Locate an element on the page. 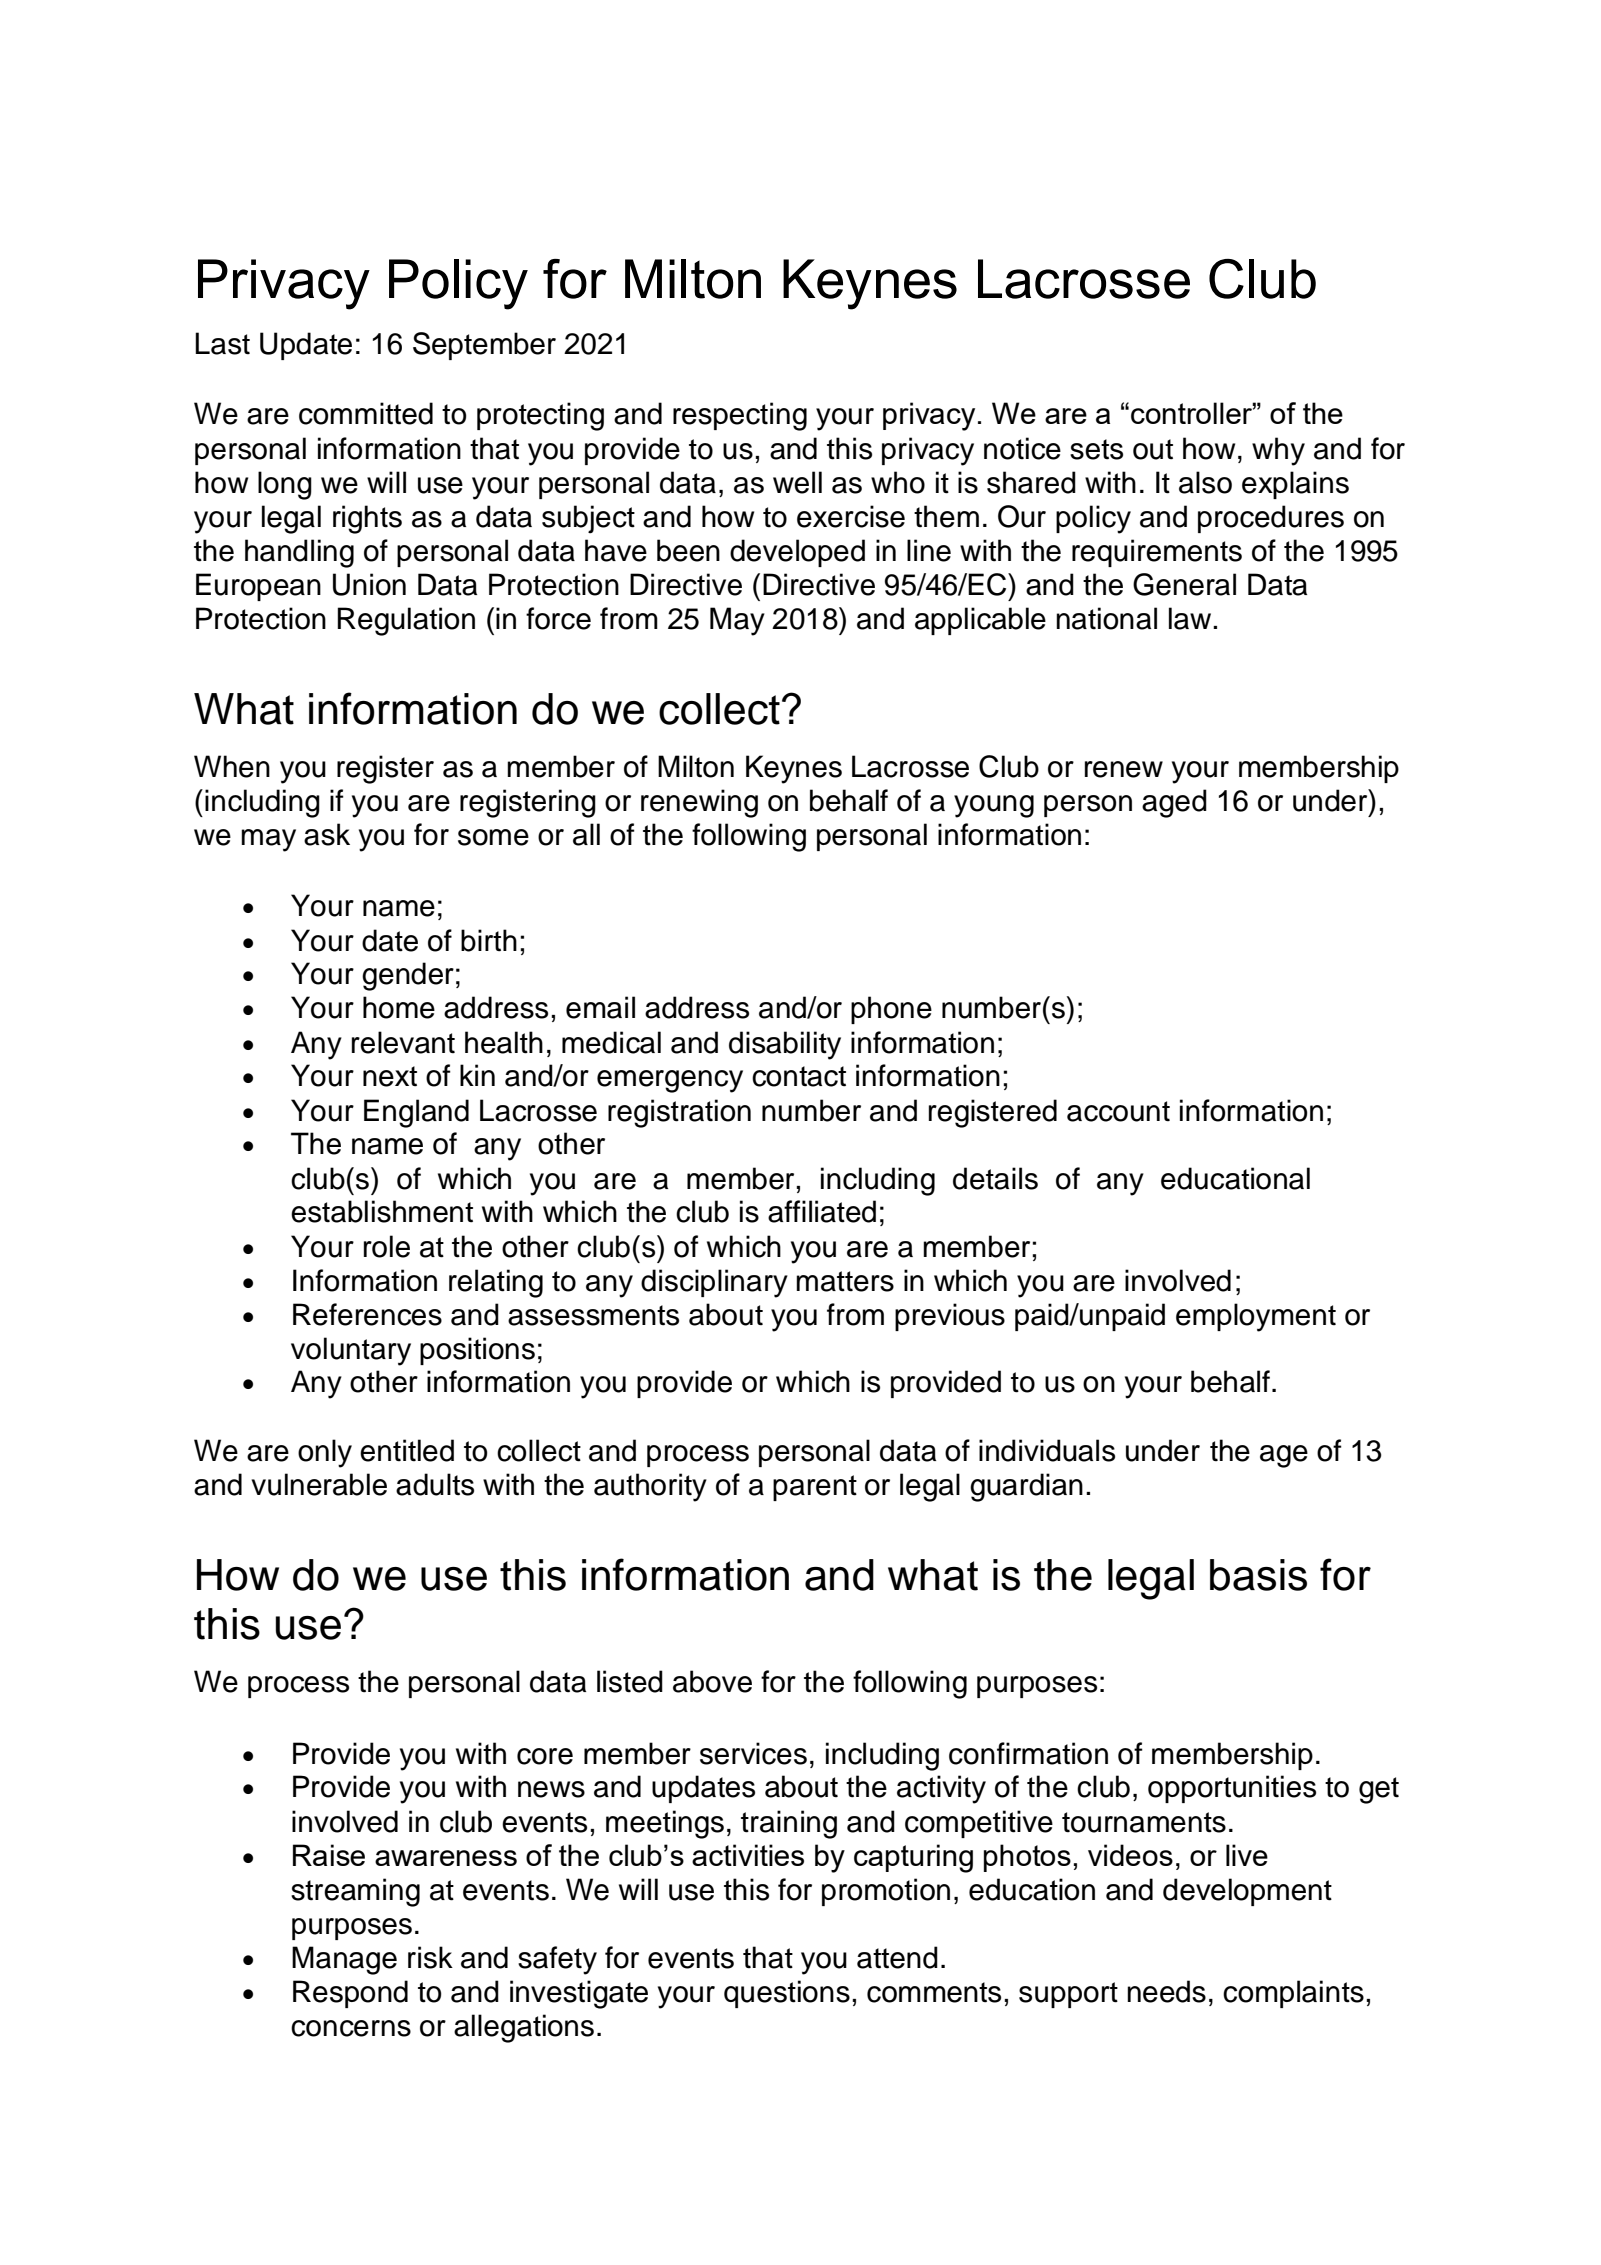 This page has width=1601, height=2265. why is located at coordinates (1278, 451).
